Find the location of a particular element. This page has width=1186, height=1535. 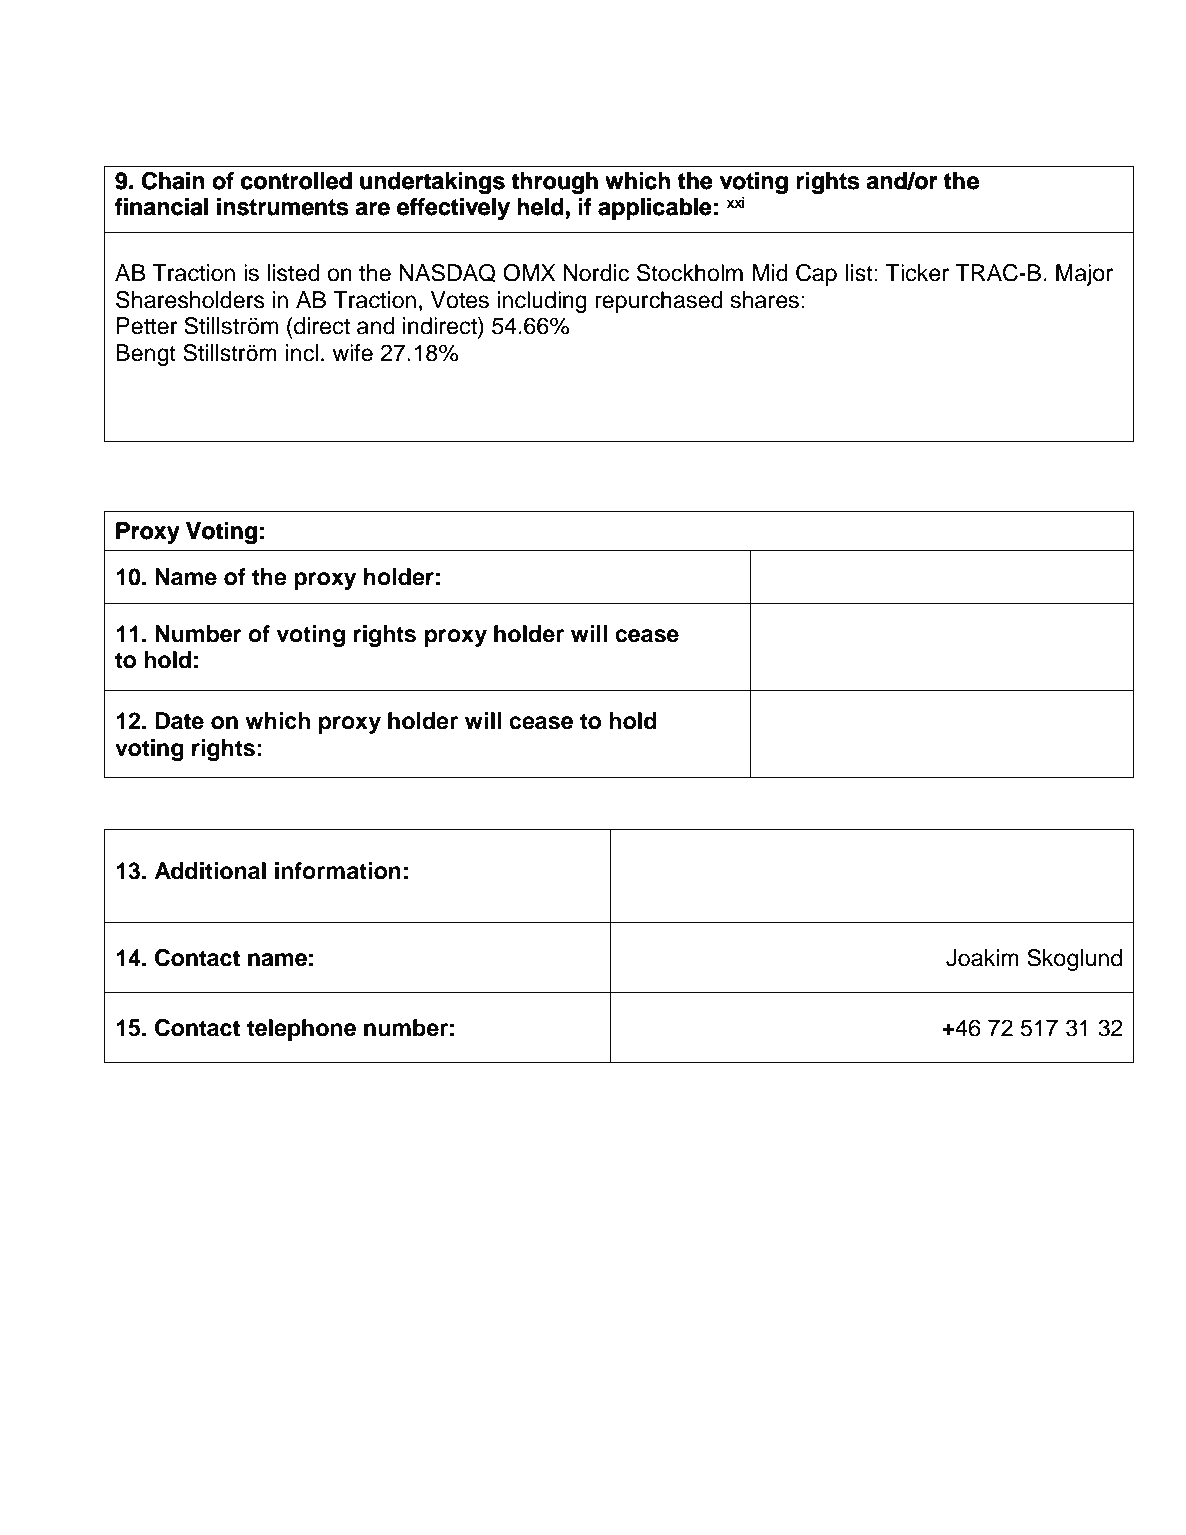

information is located at coordinates (338, 871).
